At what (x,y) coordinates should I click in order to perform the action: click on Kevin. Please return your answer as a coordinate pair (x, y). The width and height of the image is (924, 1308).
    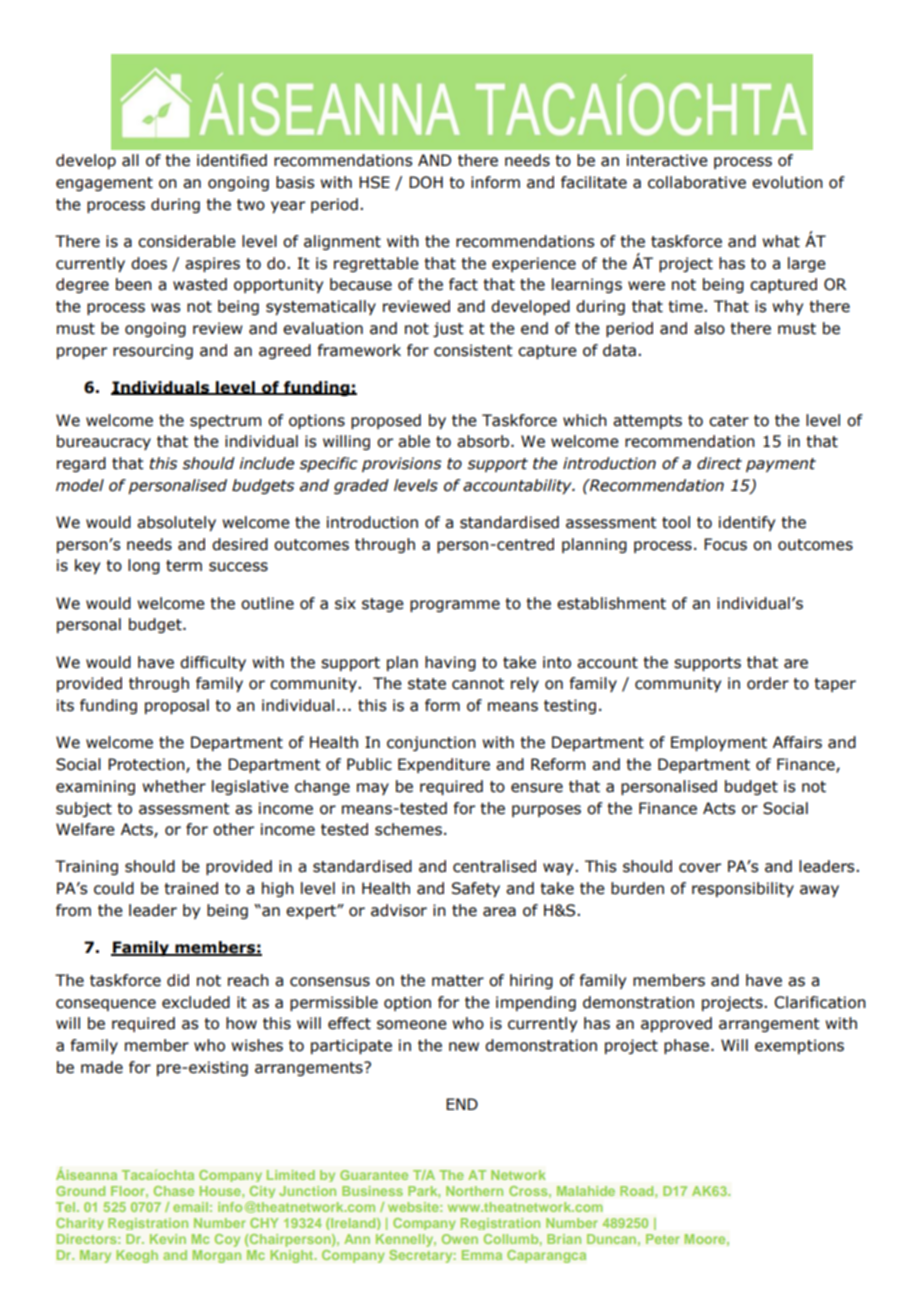
    Looking at the image, I should click on (168, 1239).
